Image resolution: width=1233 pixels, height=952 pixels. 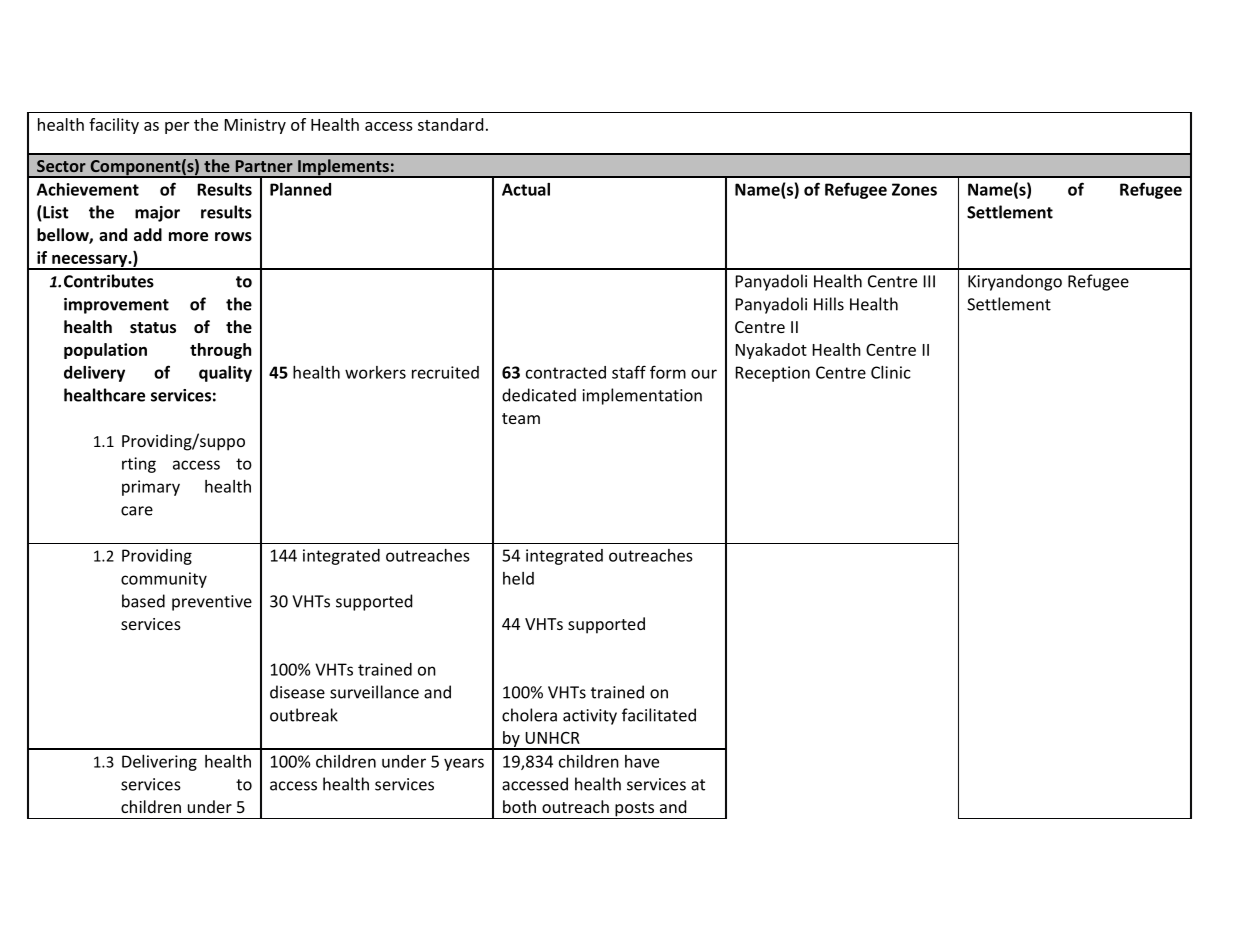 What do you see at coordinates (773, 374) in the document?
I see `Reception` at bounding box center [773, 374].
